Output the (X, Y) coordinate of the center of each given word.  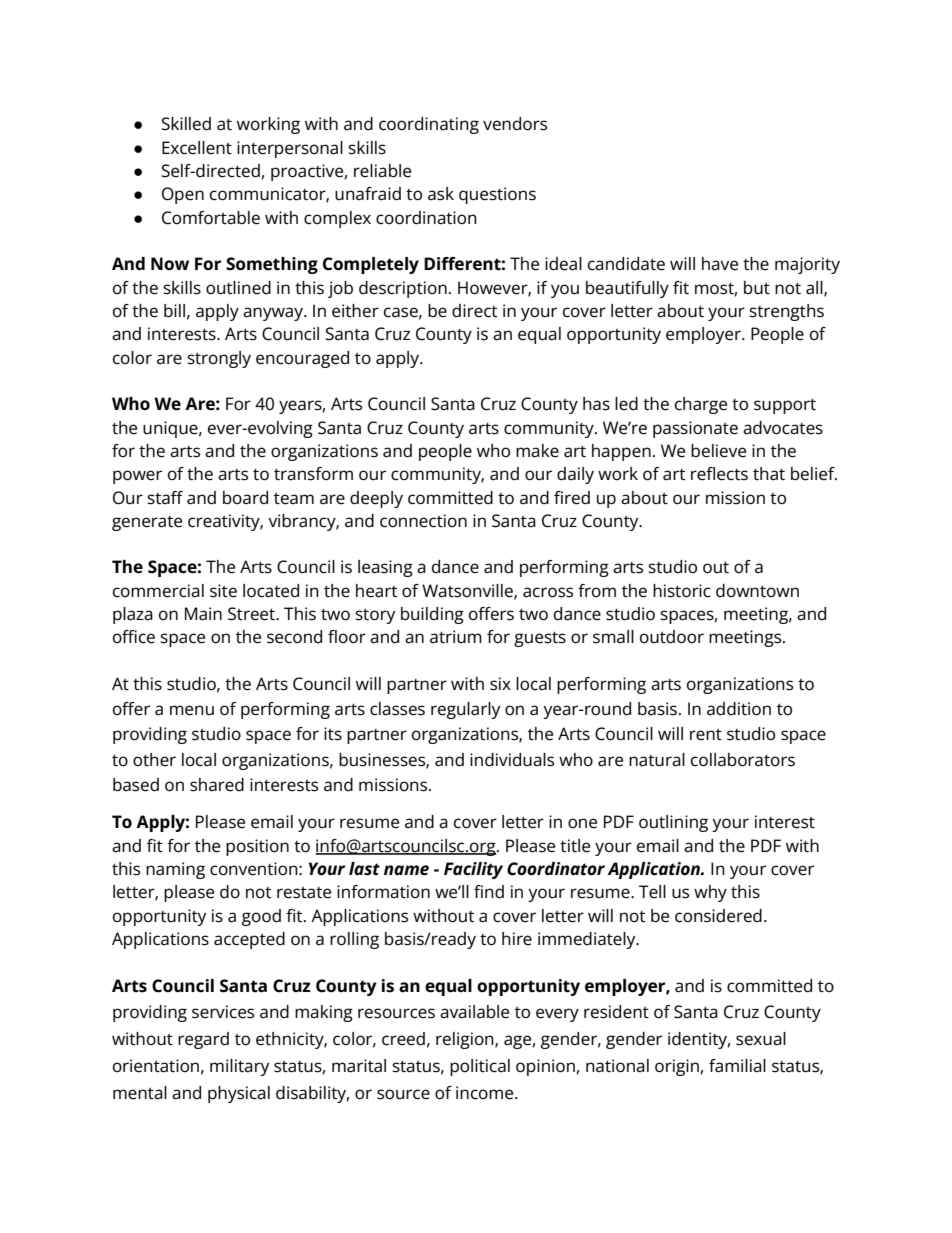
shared (217, 785)
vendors (515, 124)
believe (718, 451)
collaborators (743, 760)
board (245, 498)
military (239, 1067)
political (480, 1067)
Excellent (197, 148)
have (720, 264)
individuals (512, 760)
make (537, 451)
